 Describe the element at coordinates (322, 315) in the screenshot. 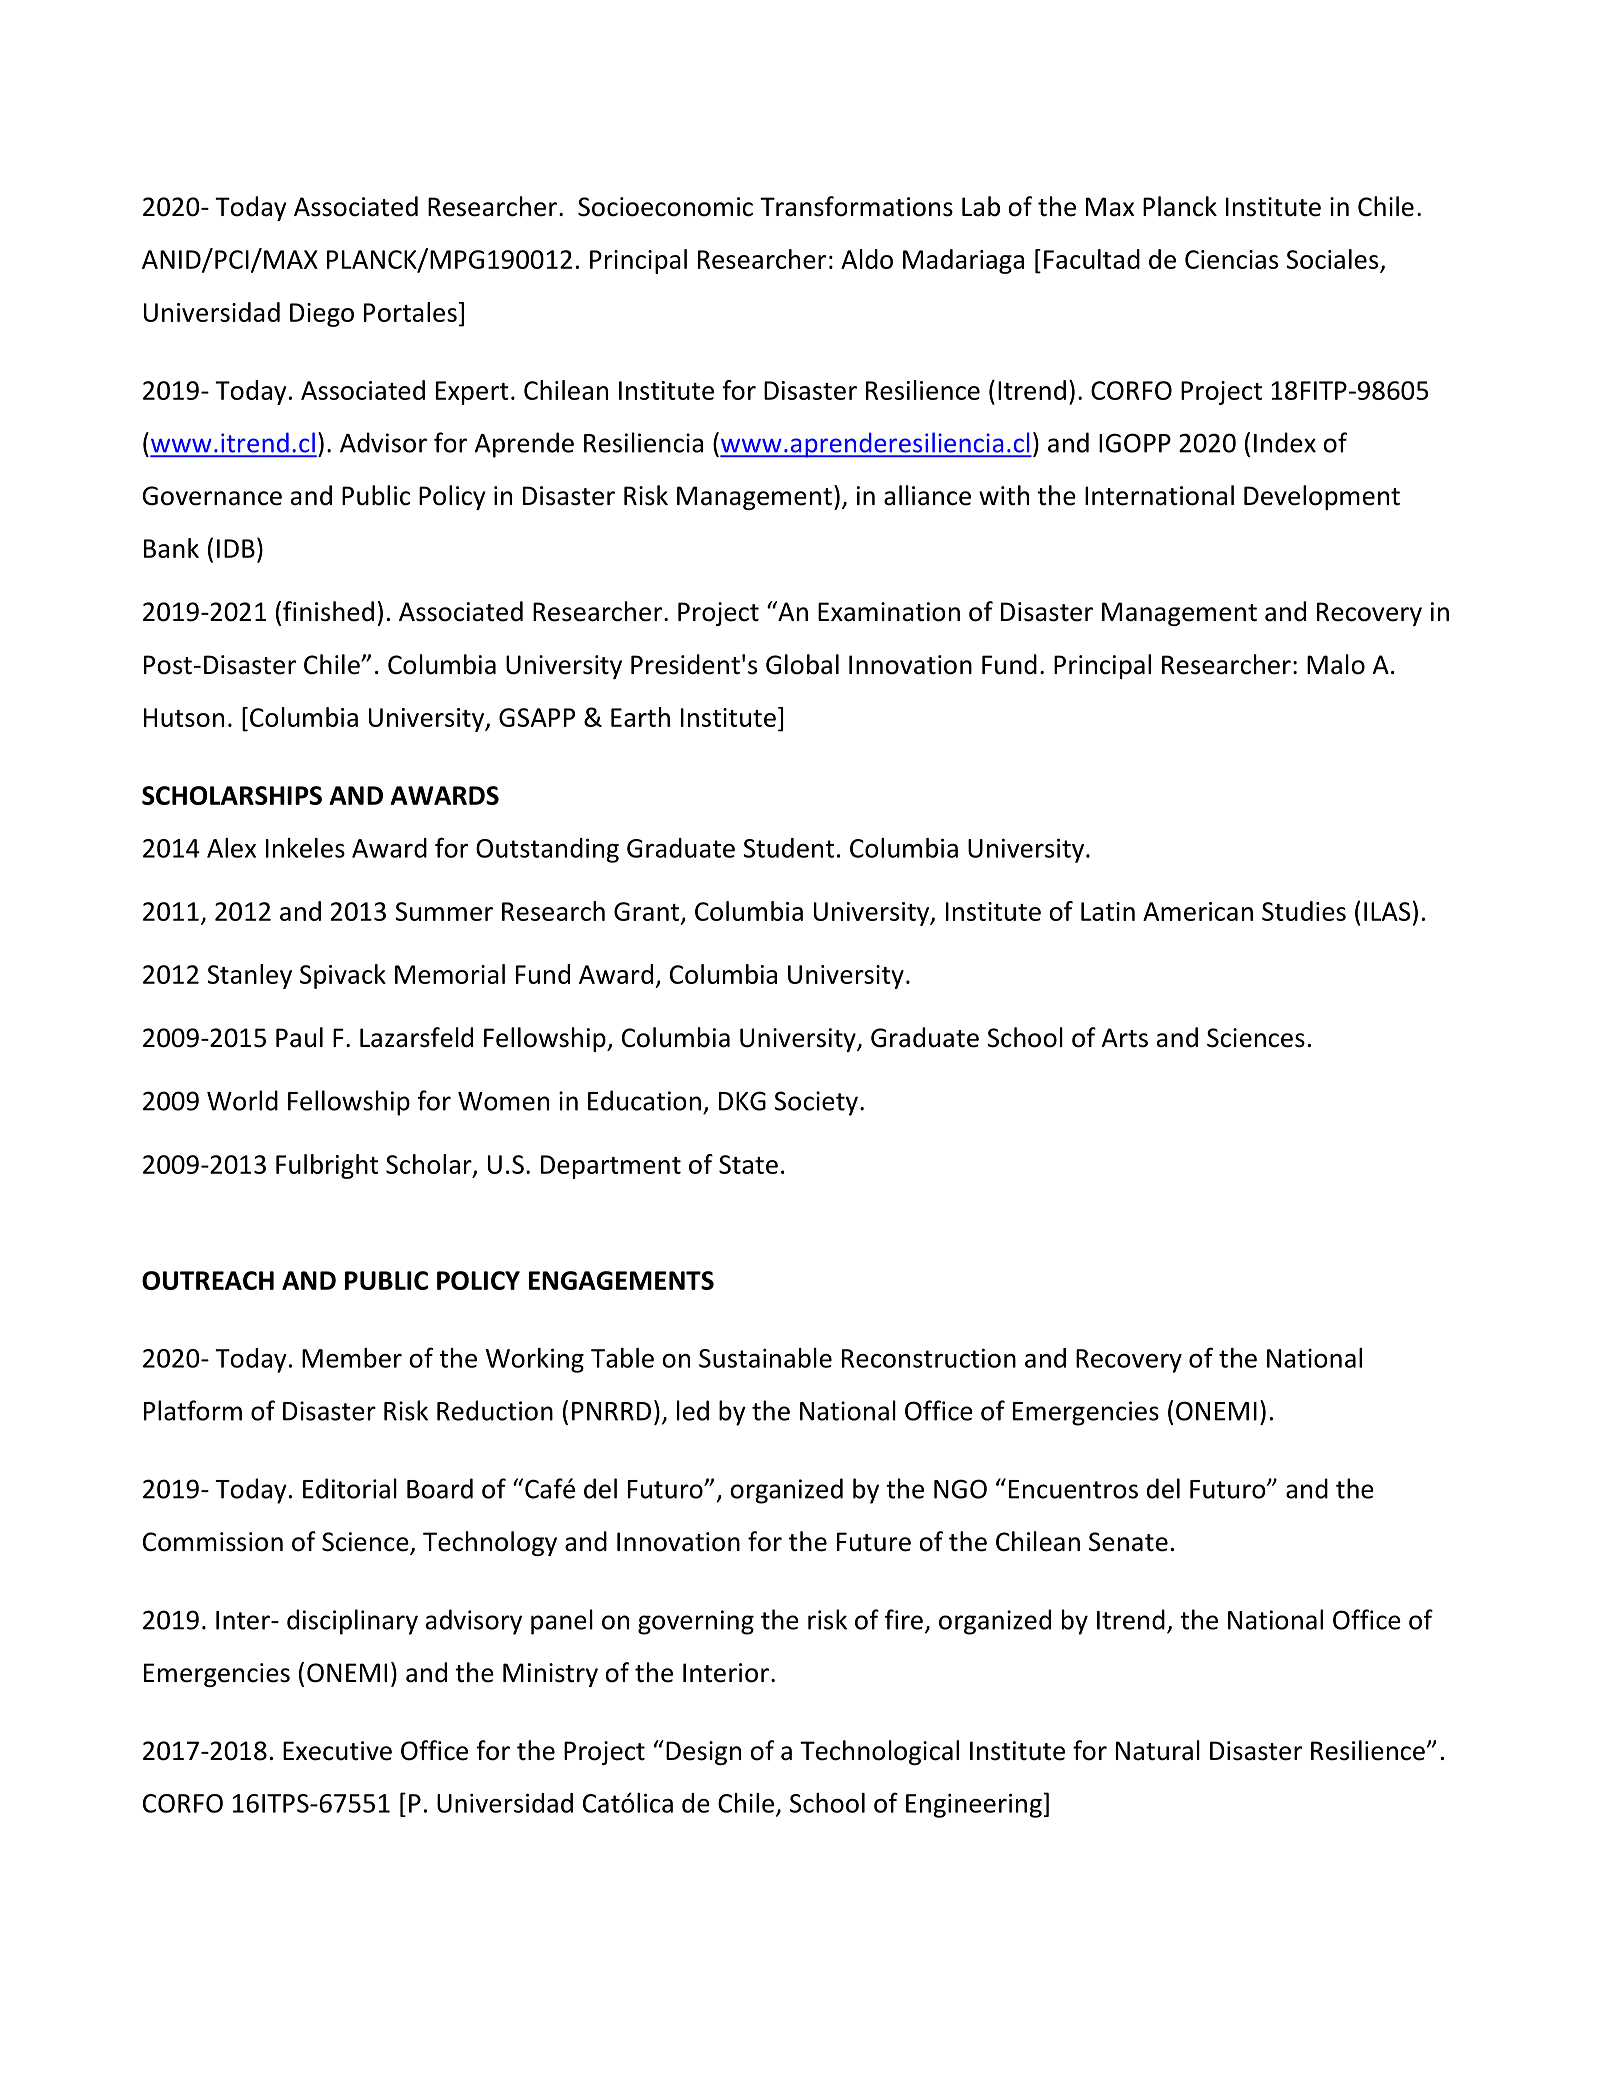

I see `Diego` at that location.
